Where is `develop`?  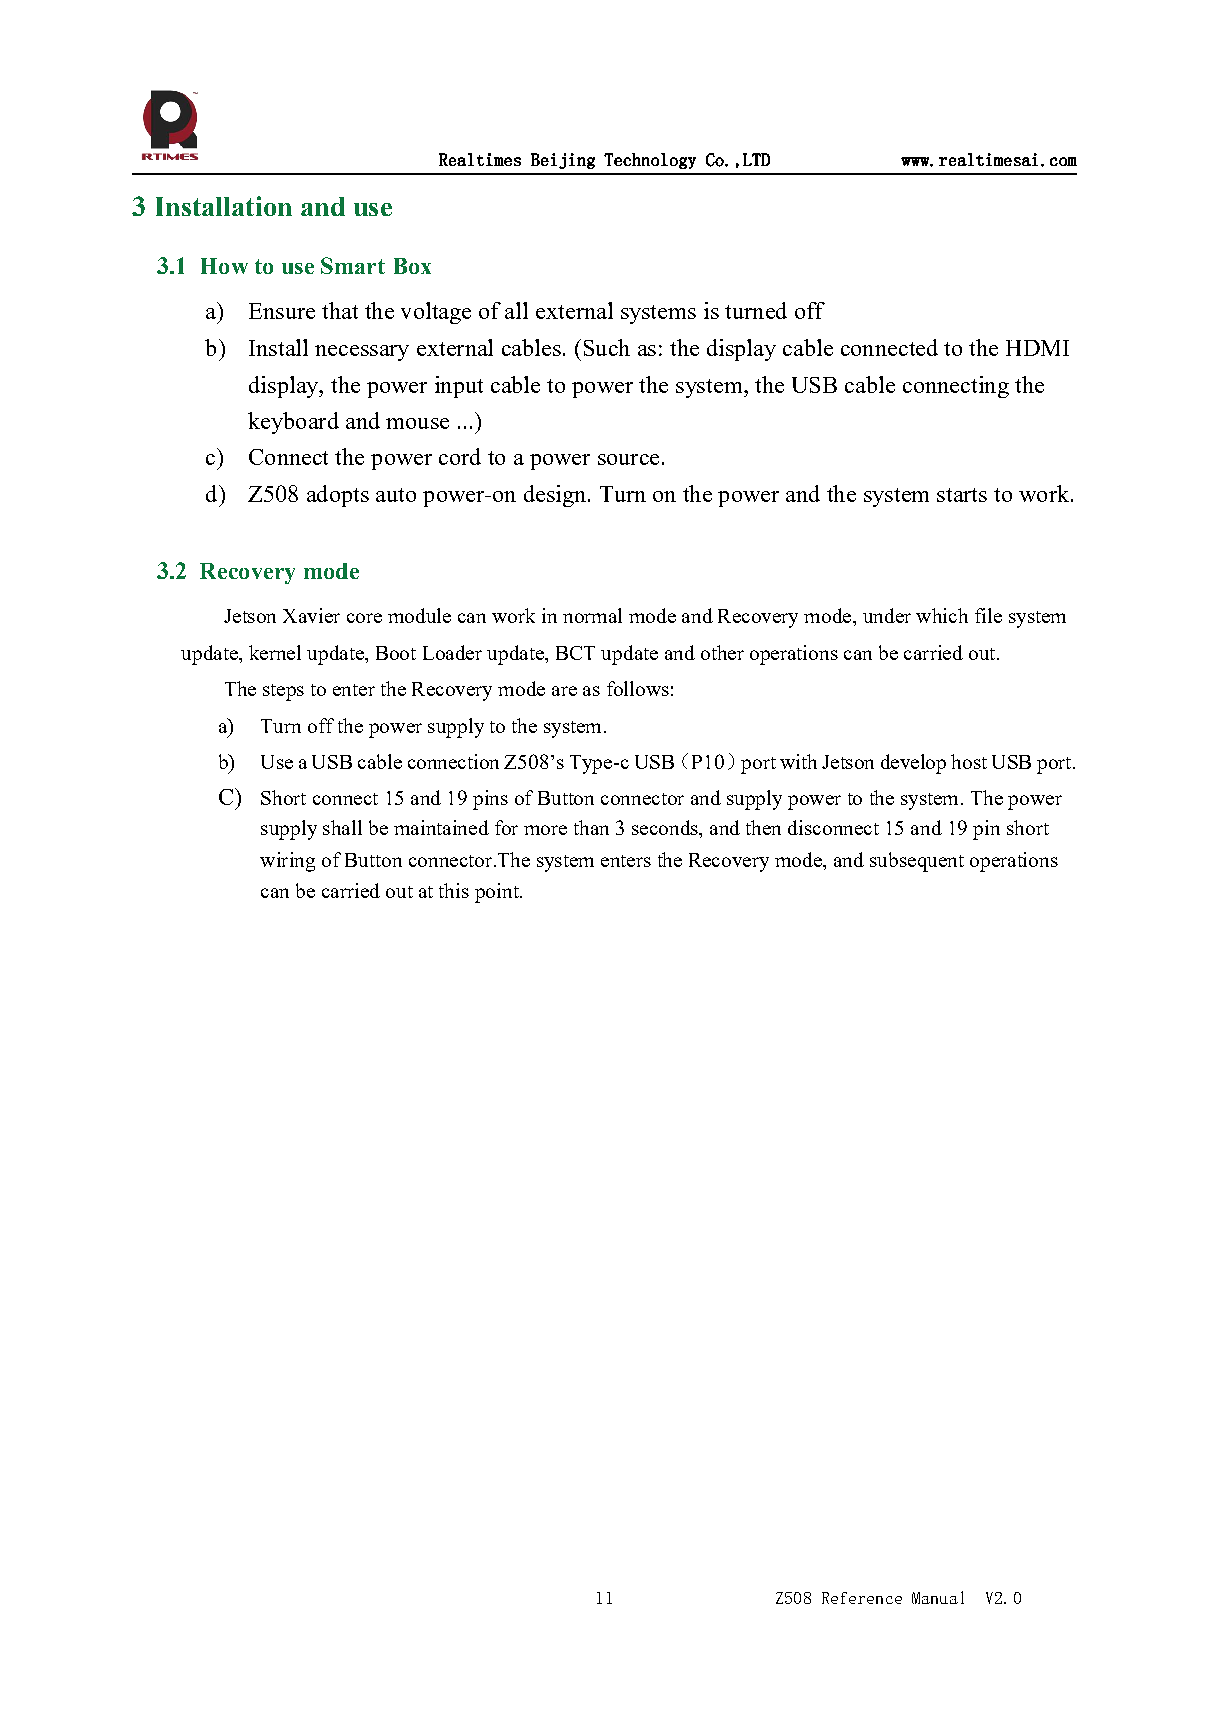 develop is located at coordinates (913, 764).
